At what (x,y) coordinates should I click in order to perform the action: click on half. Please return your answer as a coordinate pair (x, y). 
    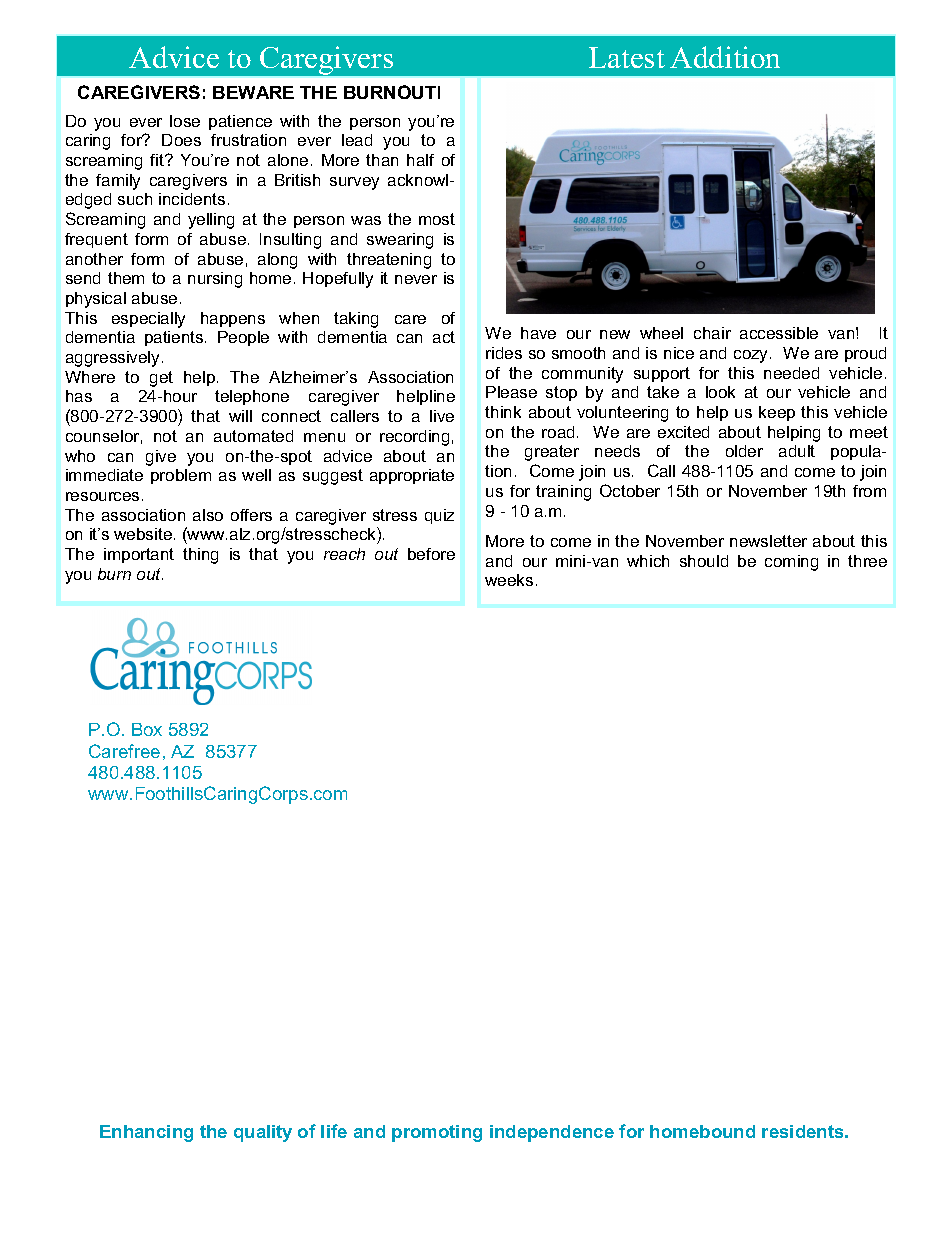
    Looking at the image, I should click on (420, 160).
